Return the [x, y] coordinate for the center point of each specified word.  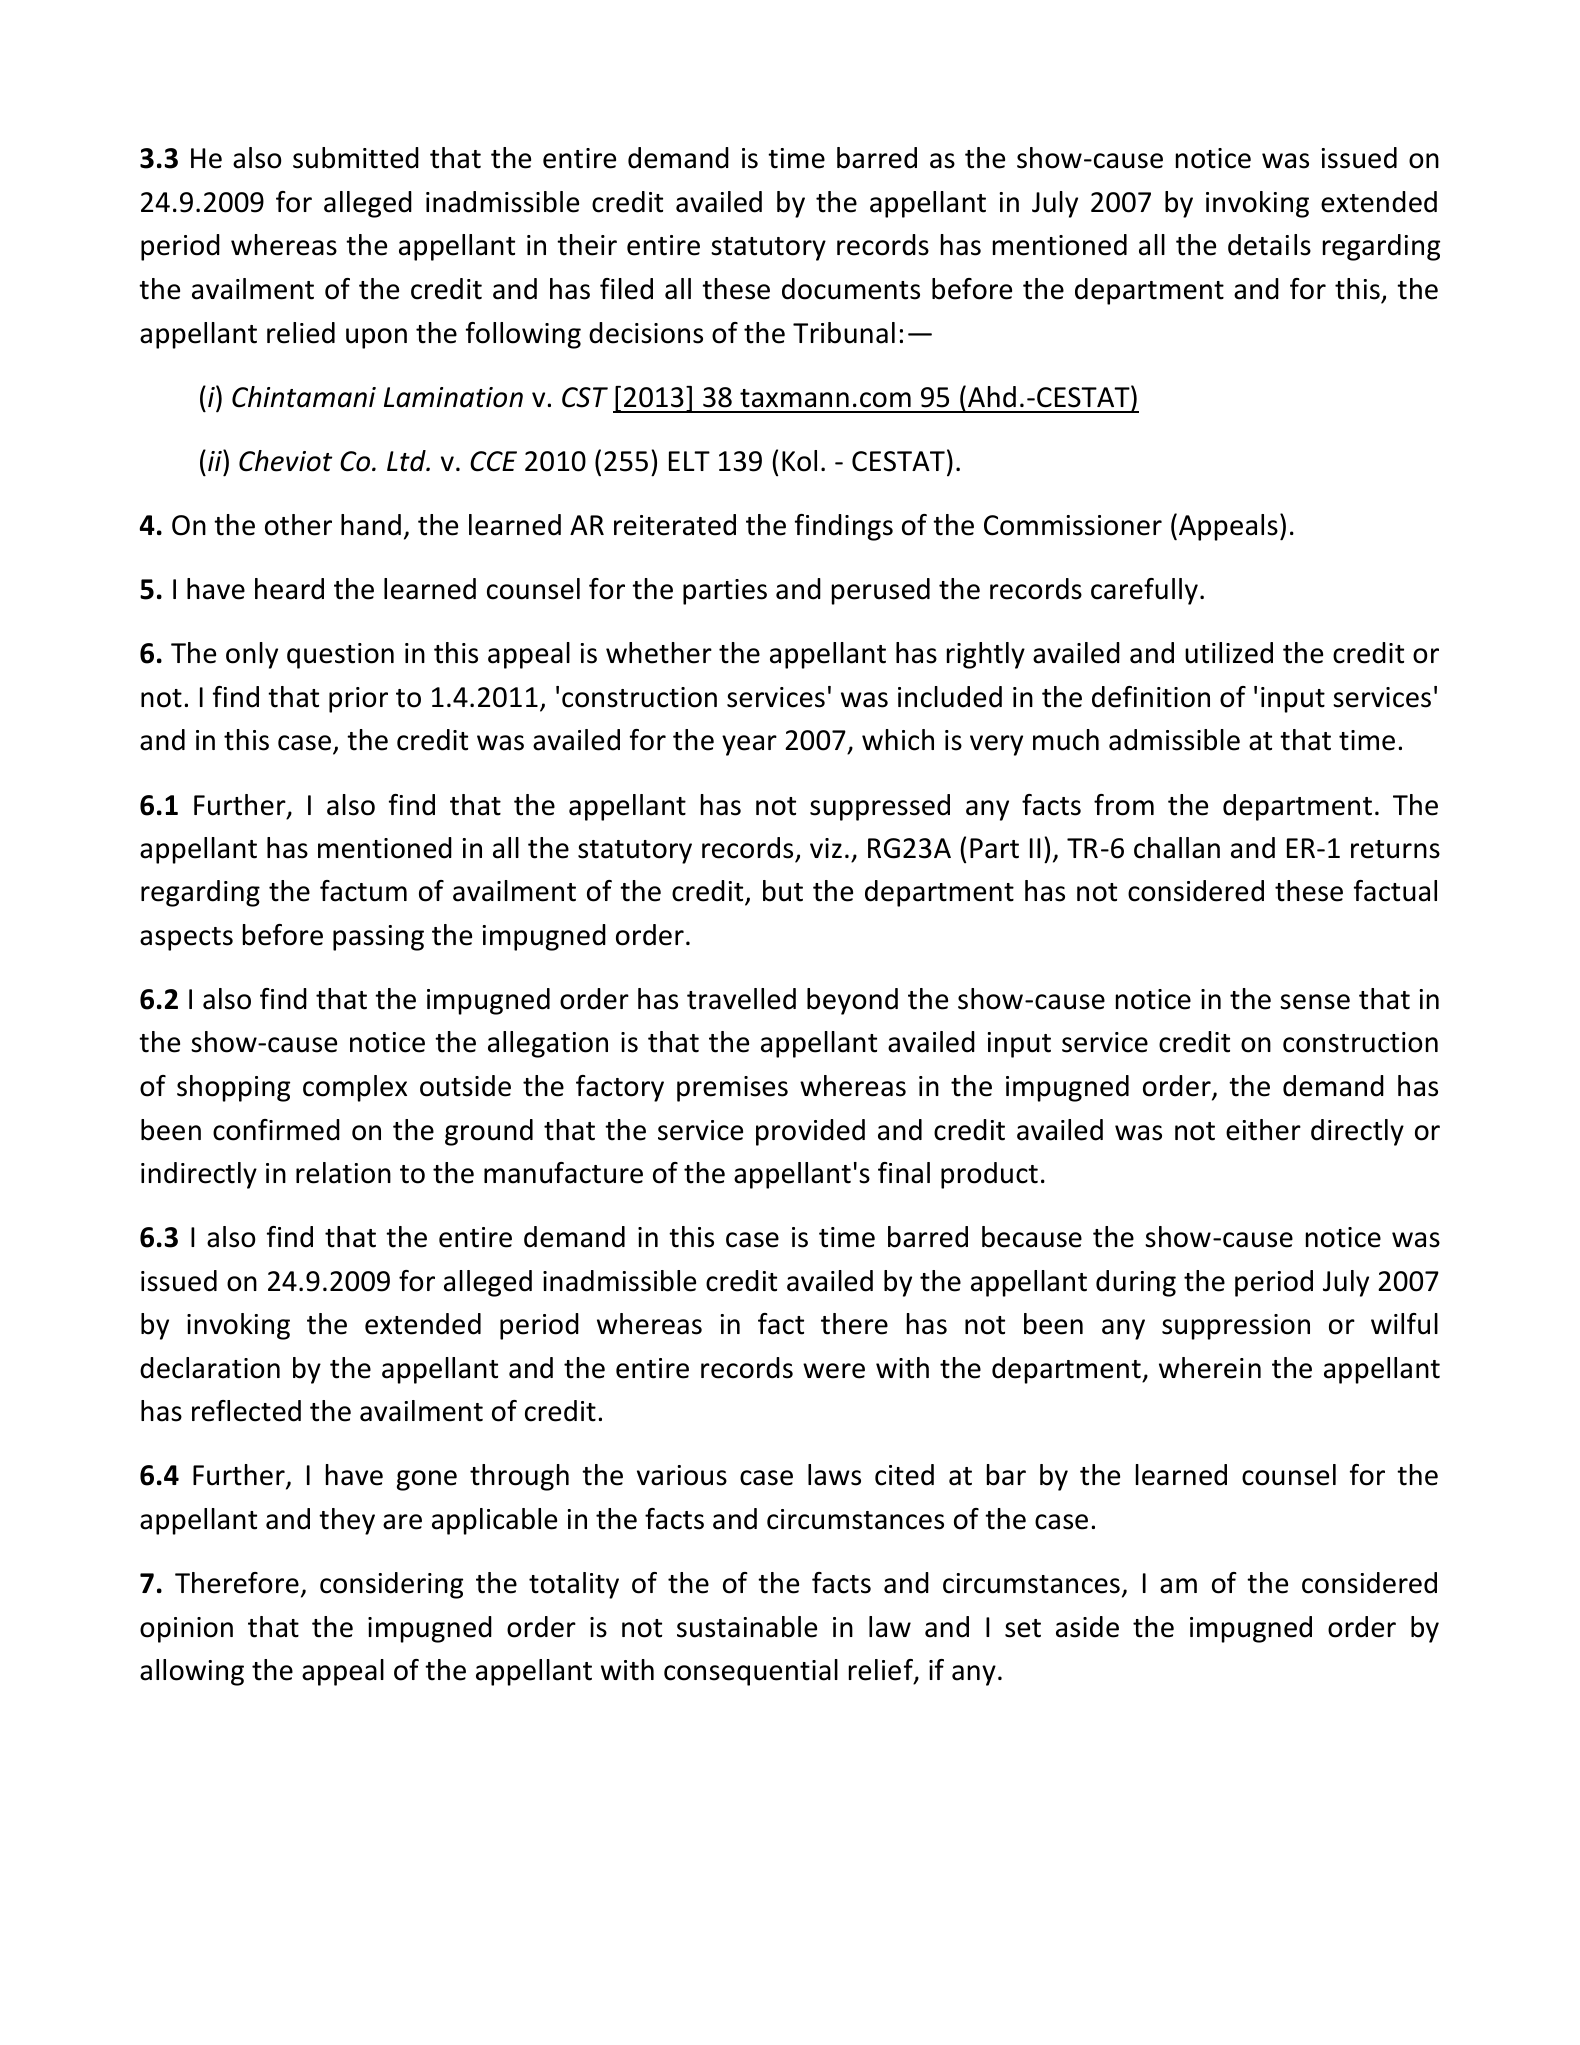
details [1269, 245]
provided [810, 1132]
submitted [356, 158]
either [1263, 1130]
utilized [1229, 653]
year [749, 745]
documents [851, 289]
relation [343, 1173]
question [340, 656]
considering [391, 1585]
